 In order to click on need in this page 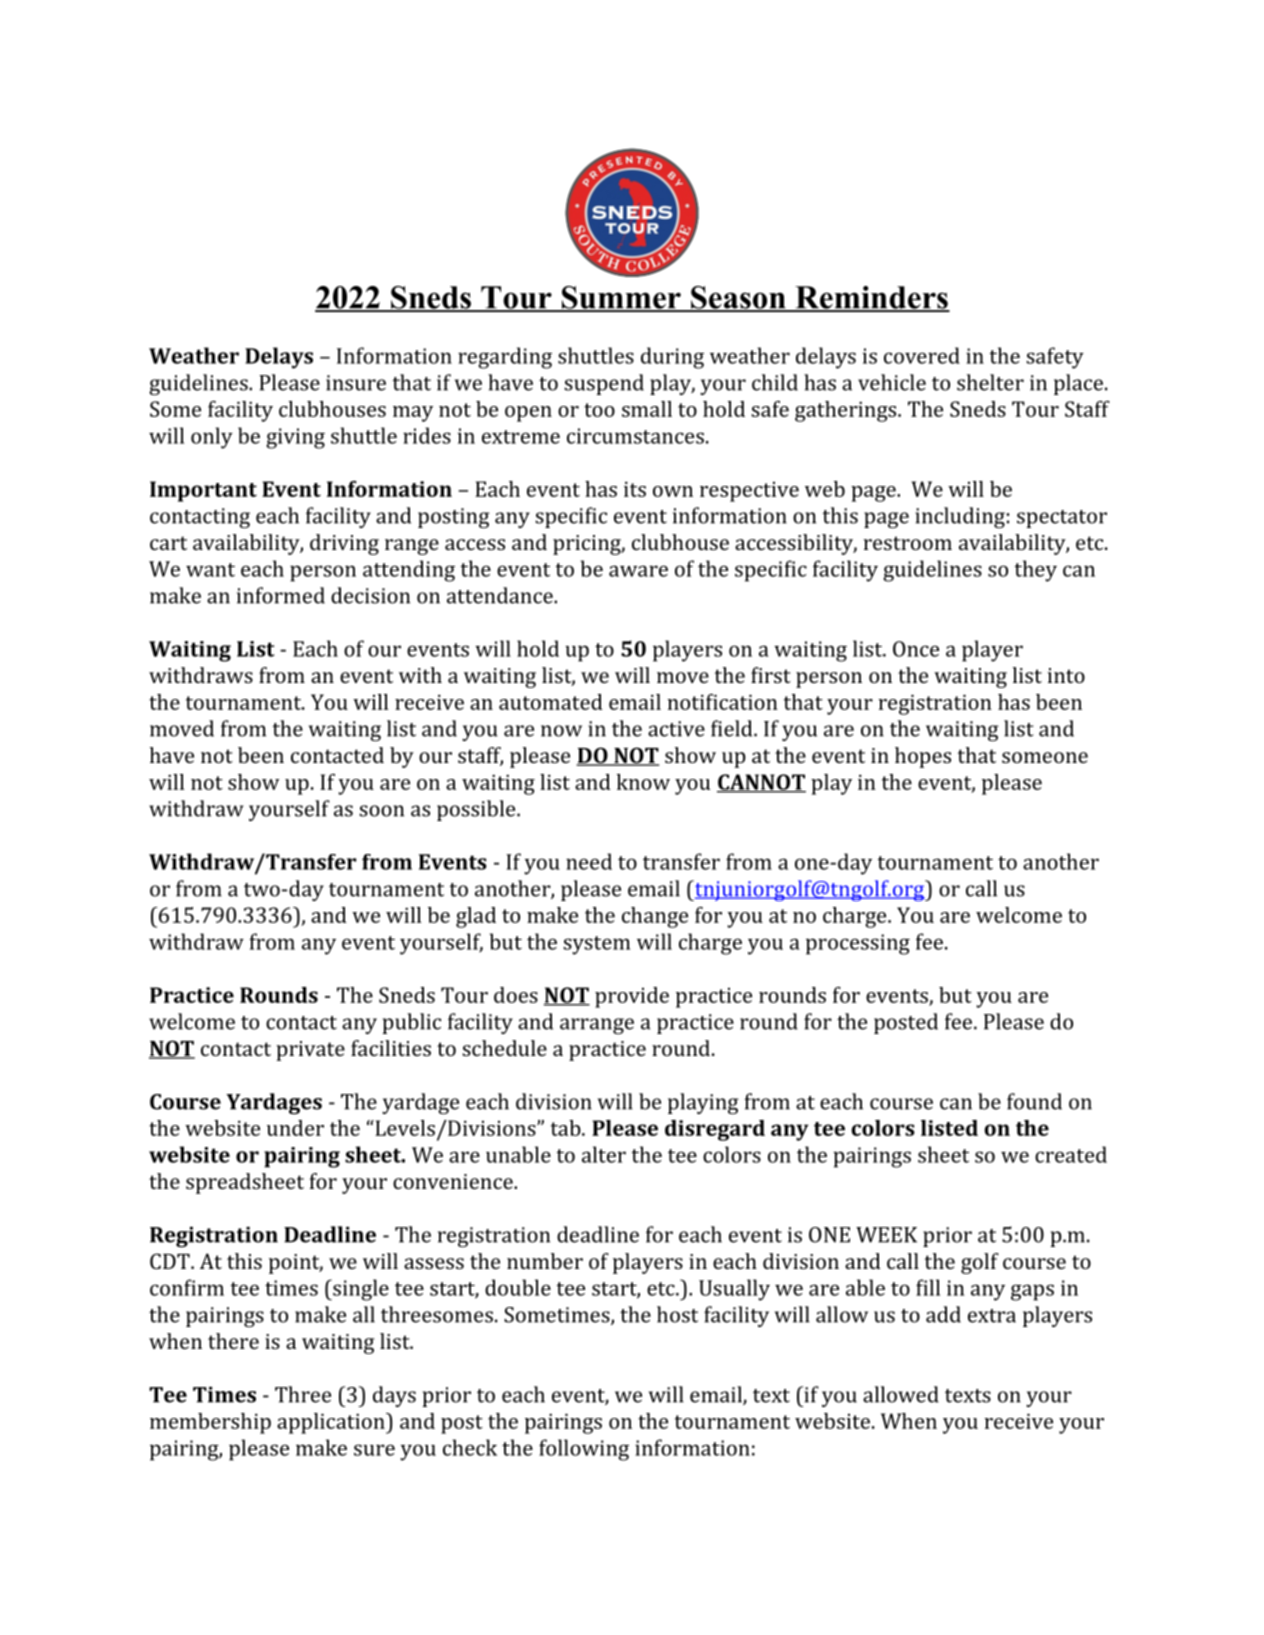, I will do `click(589, 861)`.
